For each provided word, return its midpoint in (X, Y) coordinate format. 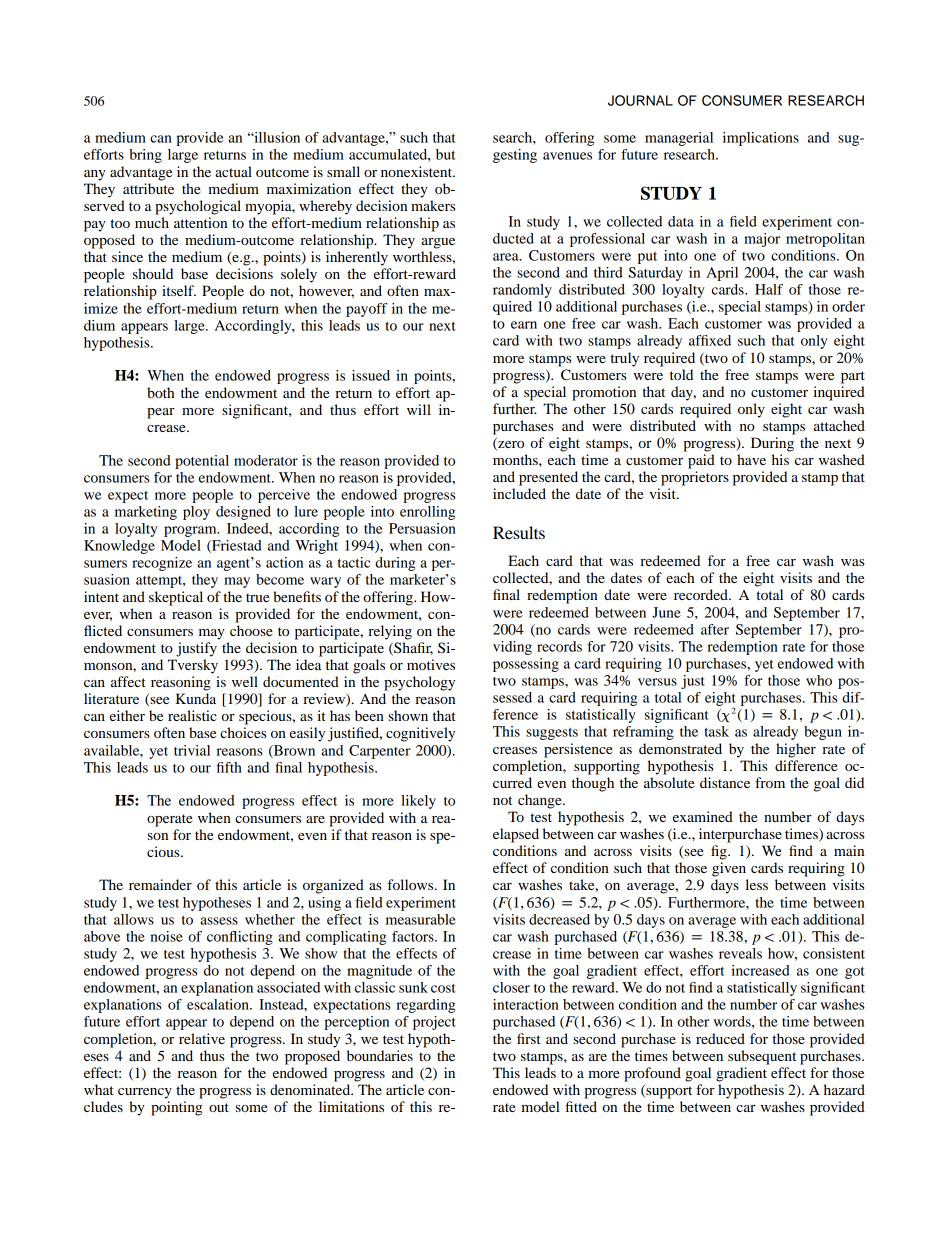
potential (202, 462)
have (751, 459)
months (516, 459)
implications (761, 139)
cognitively (420, 734)
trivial (192, 750)
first (529, 1038)
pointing (176, 1108)
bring (145, 156)
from (770, 782)
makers (433, 205)
